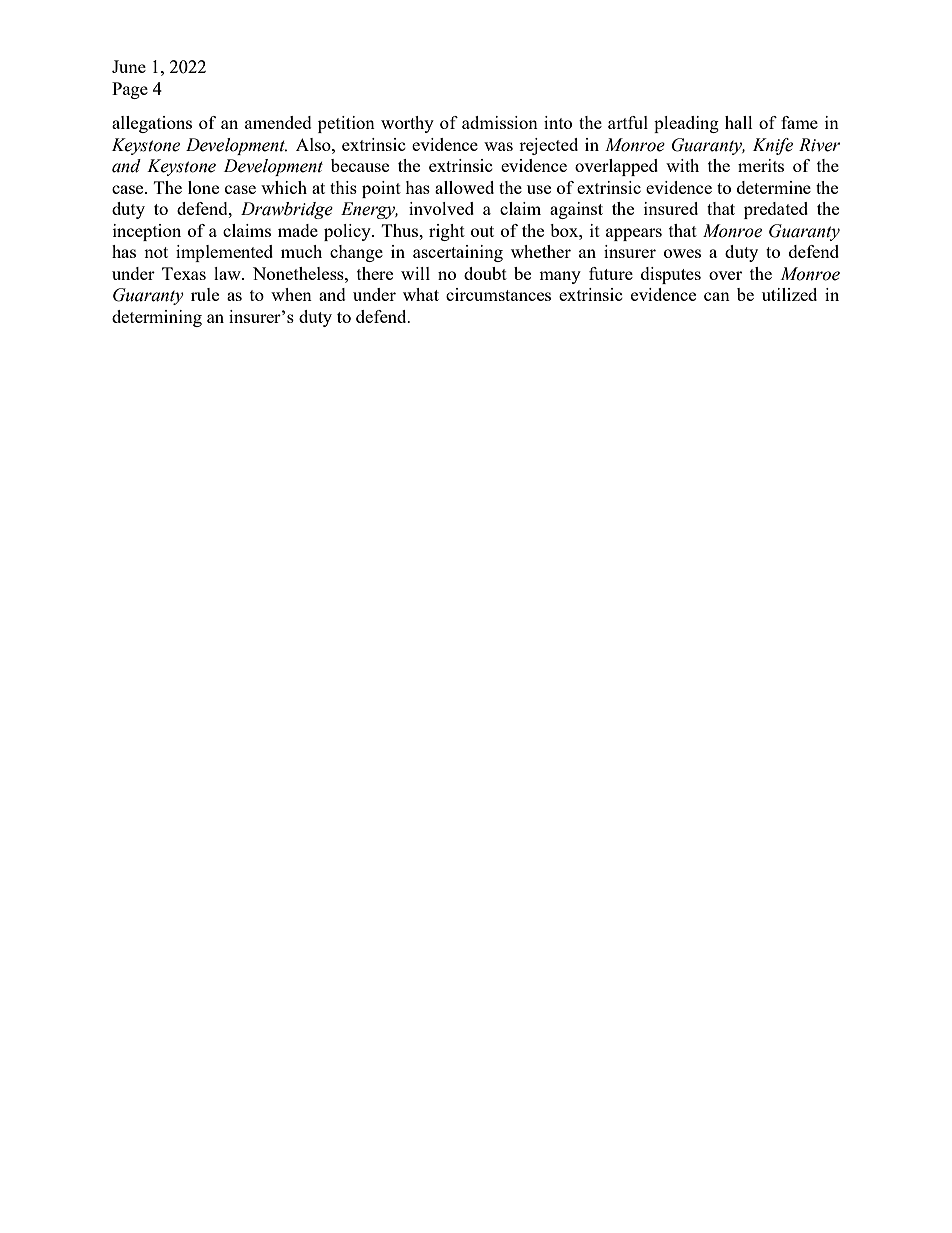 This screenshot has height=1233, width=952. I want to click on circumstances, so click(498, 294).
